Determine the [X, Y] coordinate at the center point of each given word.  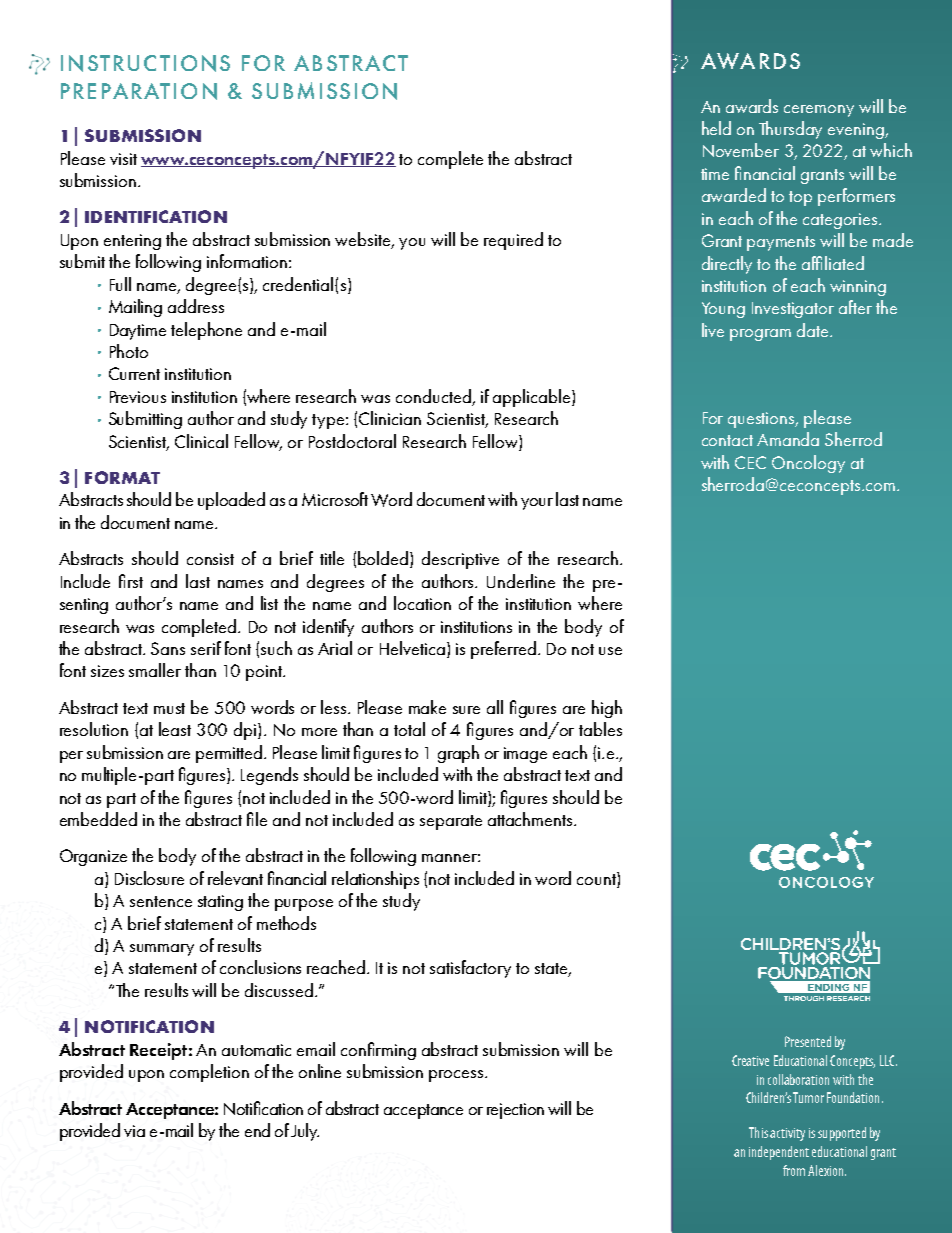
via [134, 1131]
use [610, 651]
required [513, 241]
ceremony [819, 111]
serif [206, 648]
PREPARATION [139, 91]
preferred [503, 650]
